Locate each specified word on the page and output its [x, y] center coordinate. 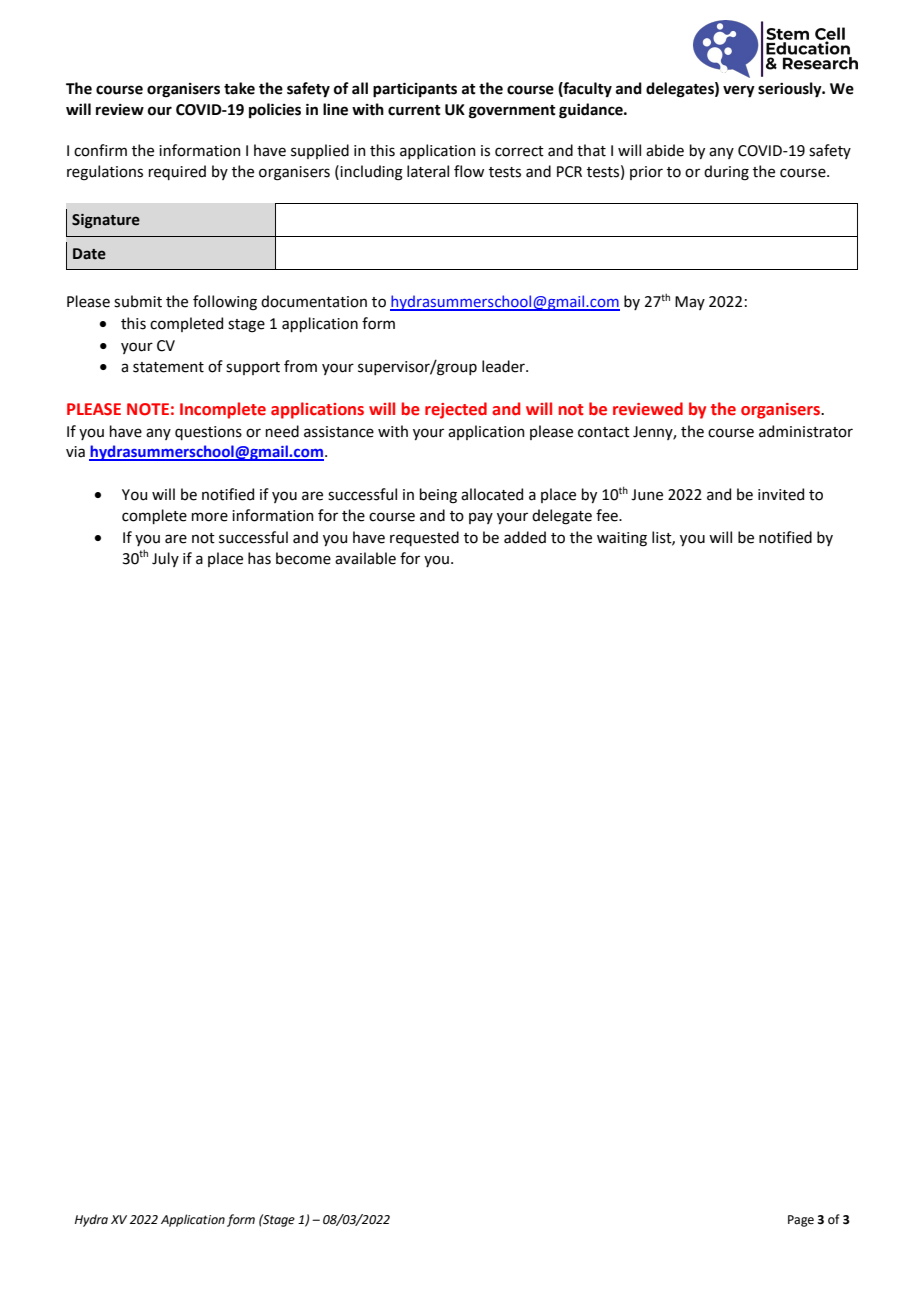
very [739, 91]
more [210, 517]
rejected [456, 410]
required [177, 172]
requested [424, 538]
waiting [622, 539]
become [303, 558]
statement [168, 367]
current [414, 110]
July [165, 559]
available [365, 558]
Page [801, 1221]
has [259, 558]
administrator [806, 431]
